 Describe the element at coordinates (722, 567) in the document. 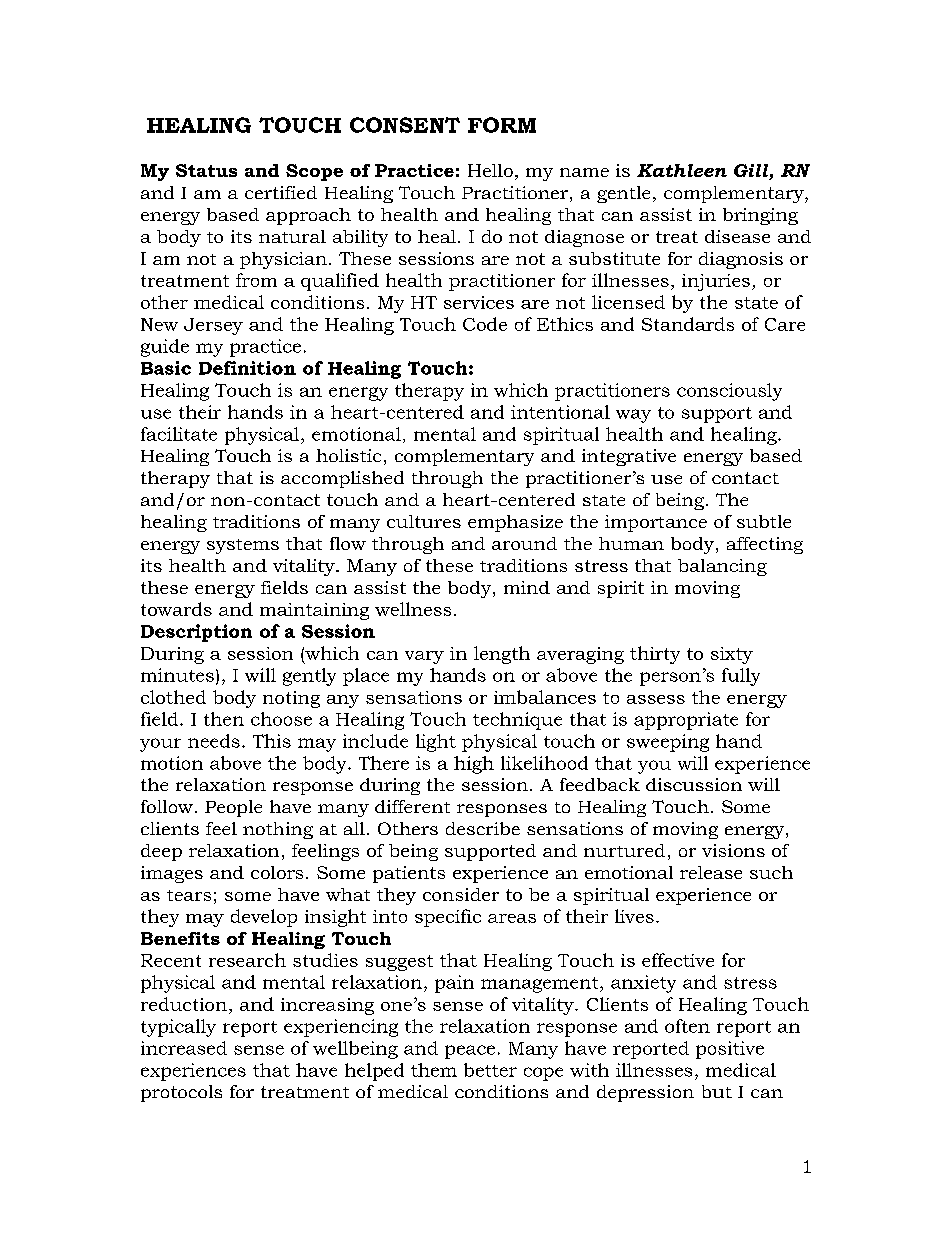

I see `balancing` at that location.
